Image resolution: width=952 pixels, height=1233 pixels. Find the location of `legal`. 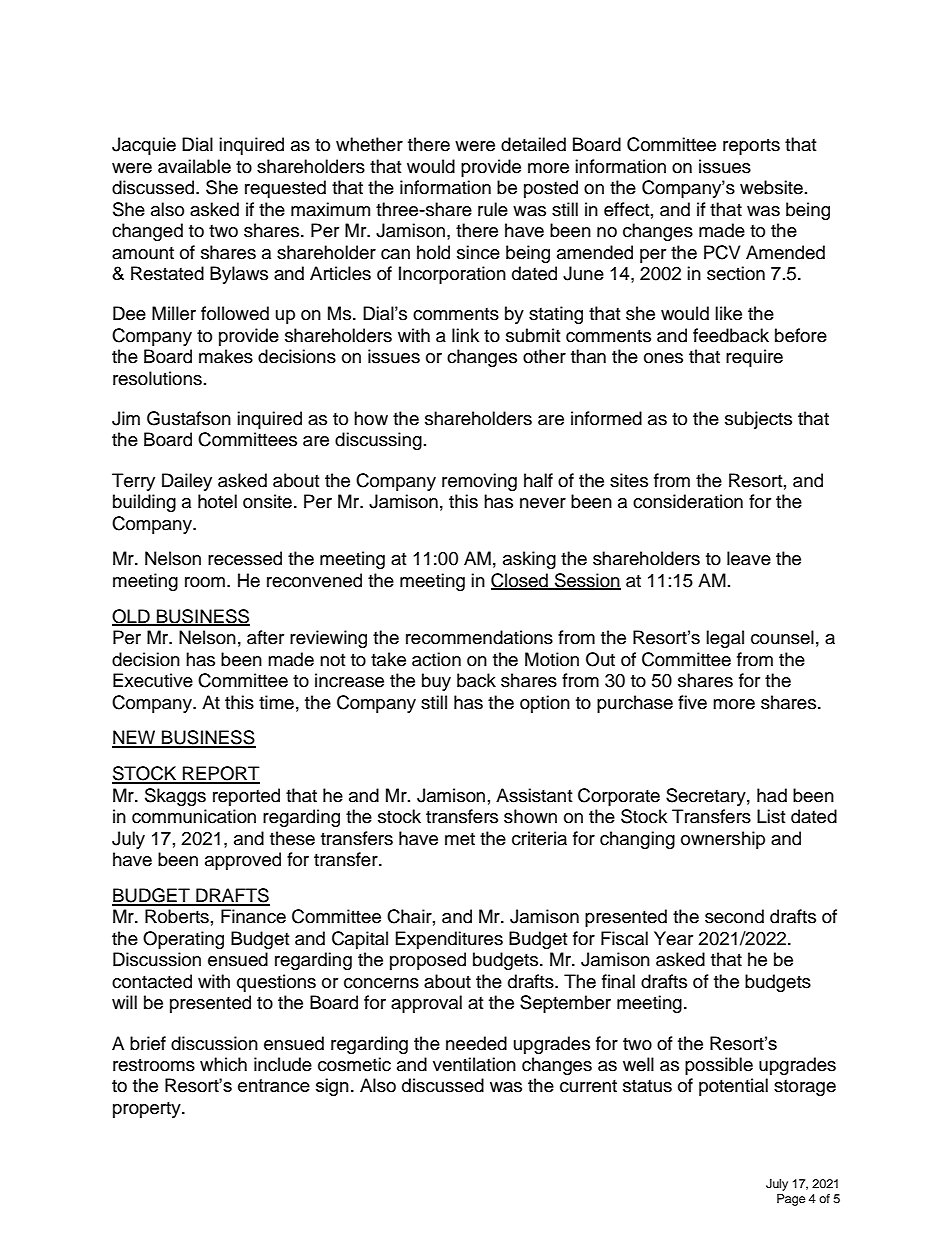

legal is located at coordinates (725, 639).
